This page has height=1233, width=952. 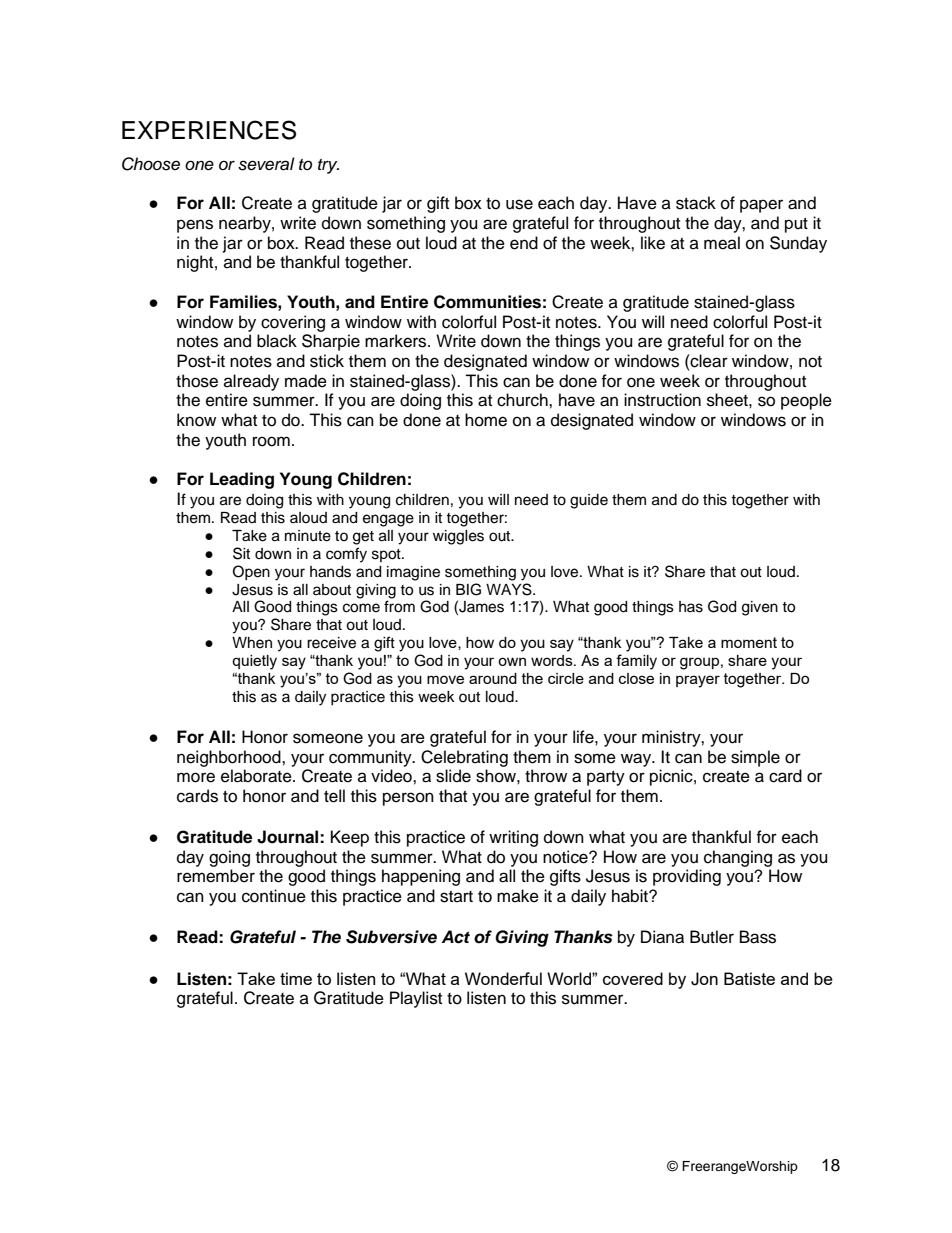 What do you see at coordinates (468, 589) in the page?
I see `BIG` at bounding box center [468, 589].
